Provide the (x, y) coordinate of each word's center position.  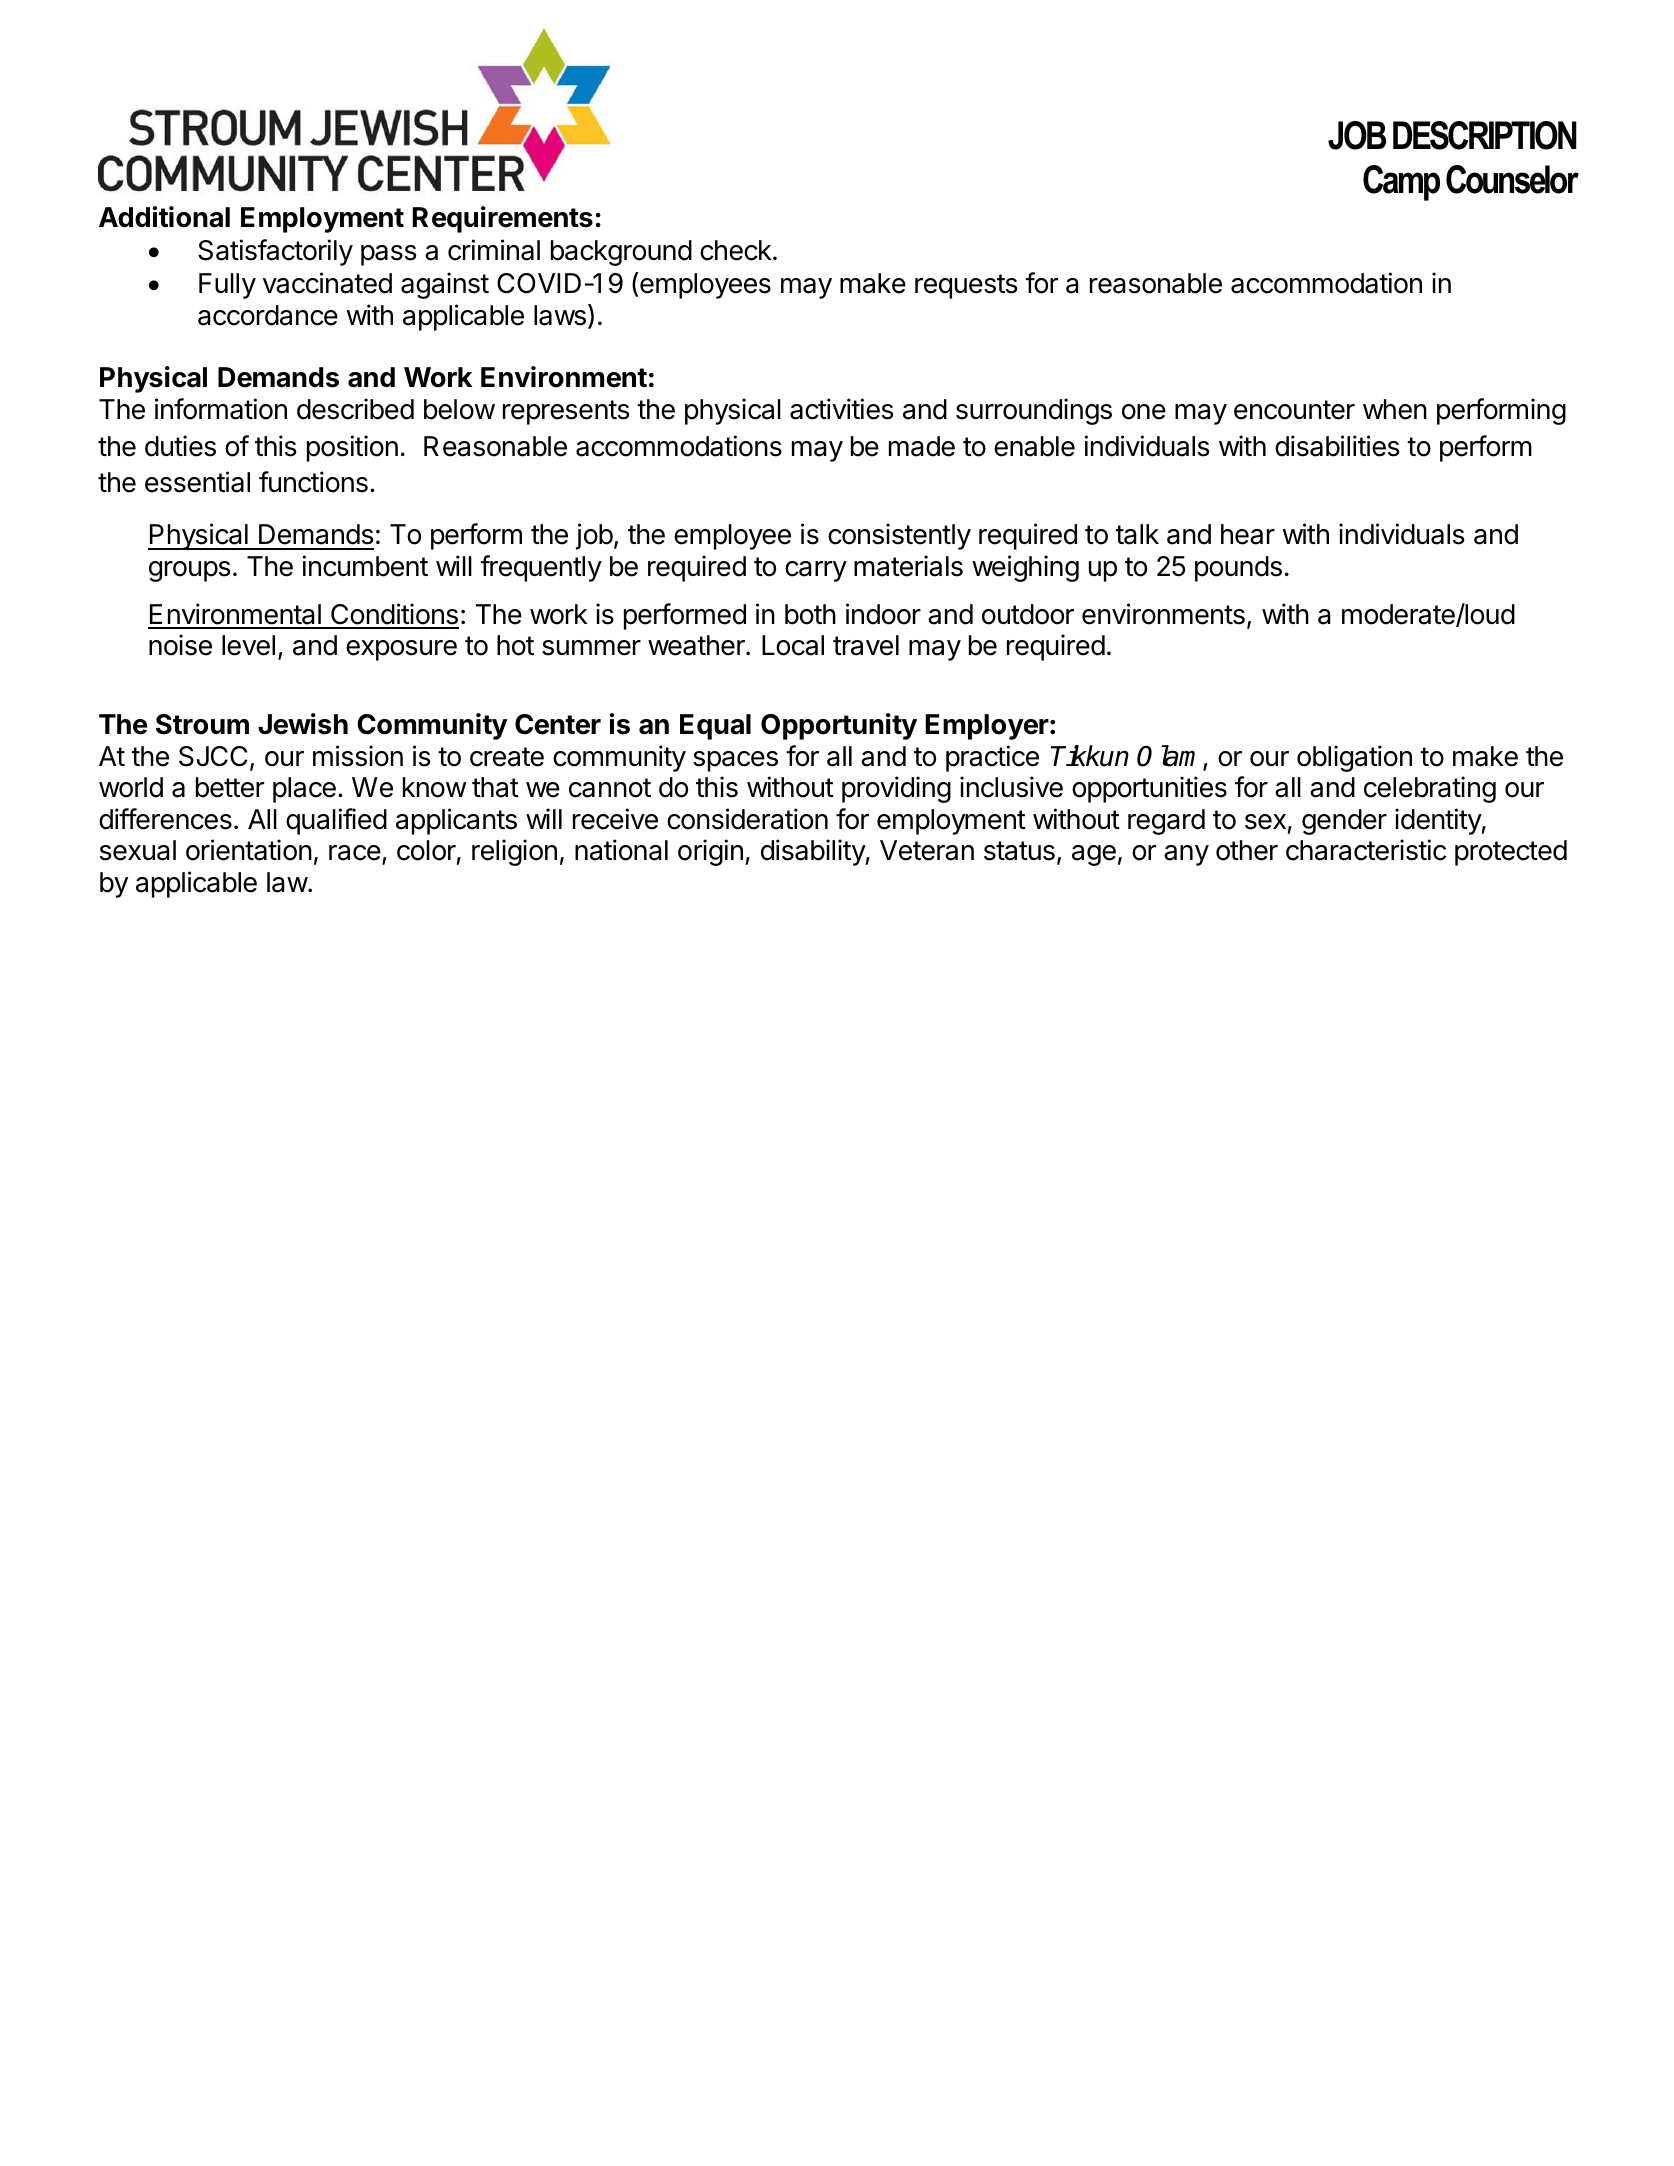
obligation (1354, 758)
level (248, 645)
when (1395, 409)
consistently (899, 536)
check (736, 250)
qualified (336, 821)
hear (1248, 534)
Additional (164, 217)
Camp (1401, 183)
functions (313, 482)
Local (793, 645)
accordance (268, 315)
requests (966, 286)
